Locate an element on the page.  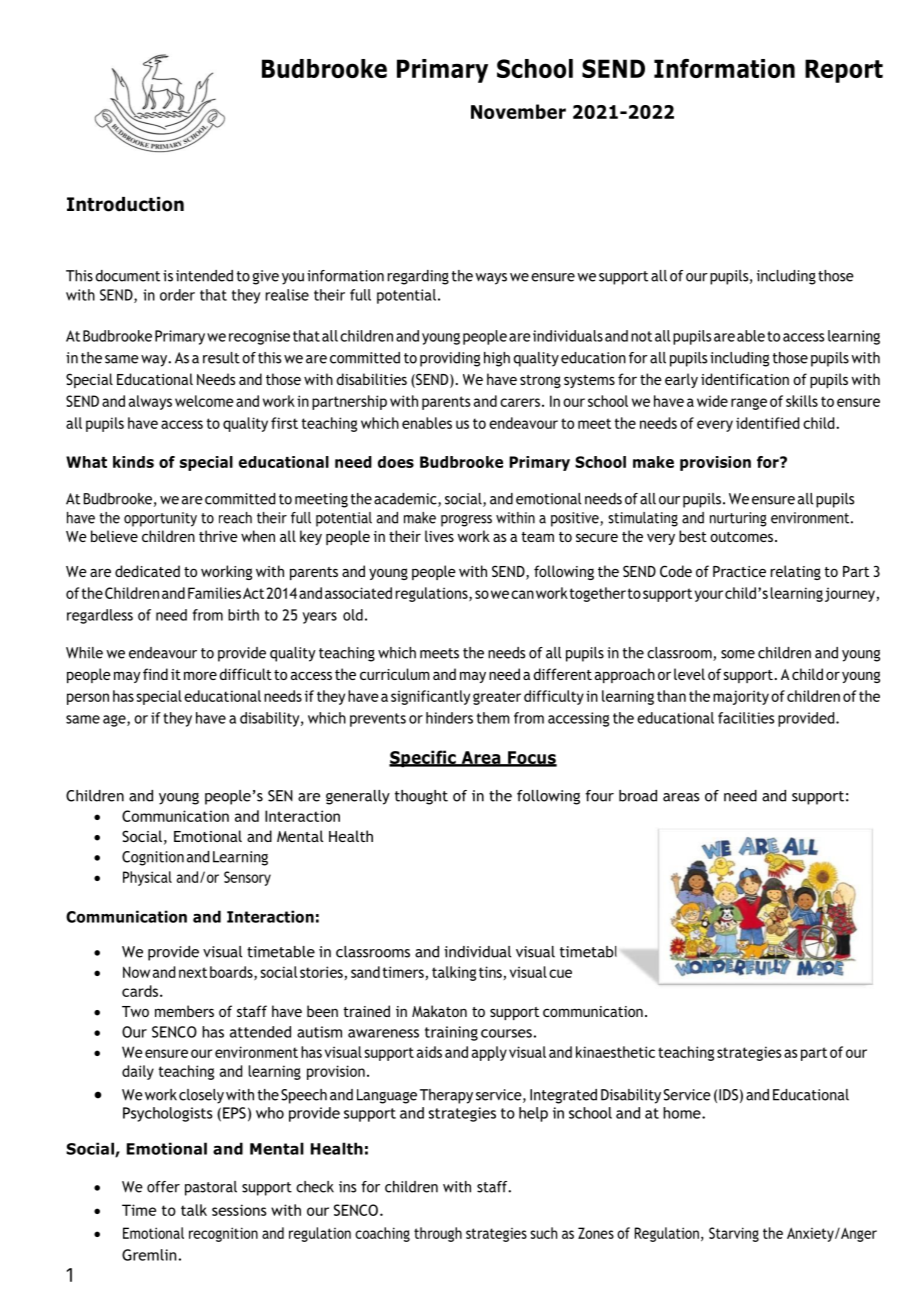
Report is located at coordinates (844, 71).
